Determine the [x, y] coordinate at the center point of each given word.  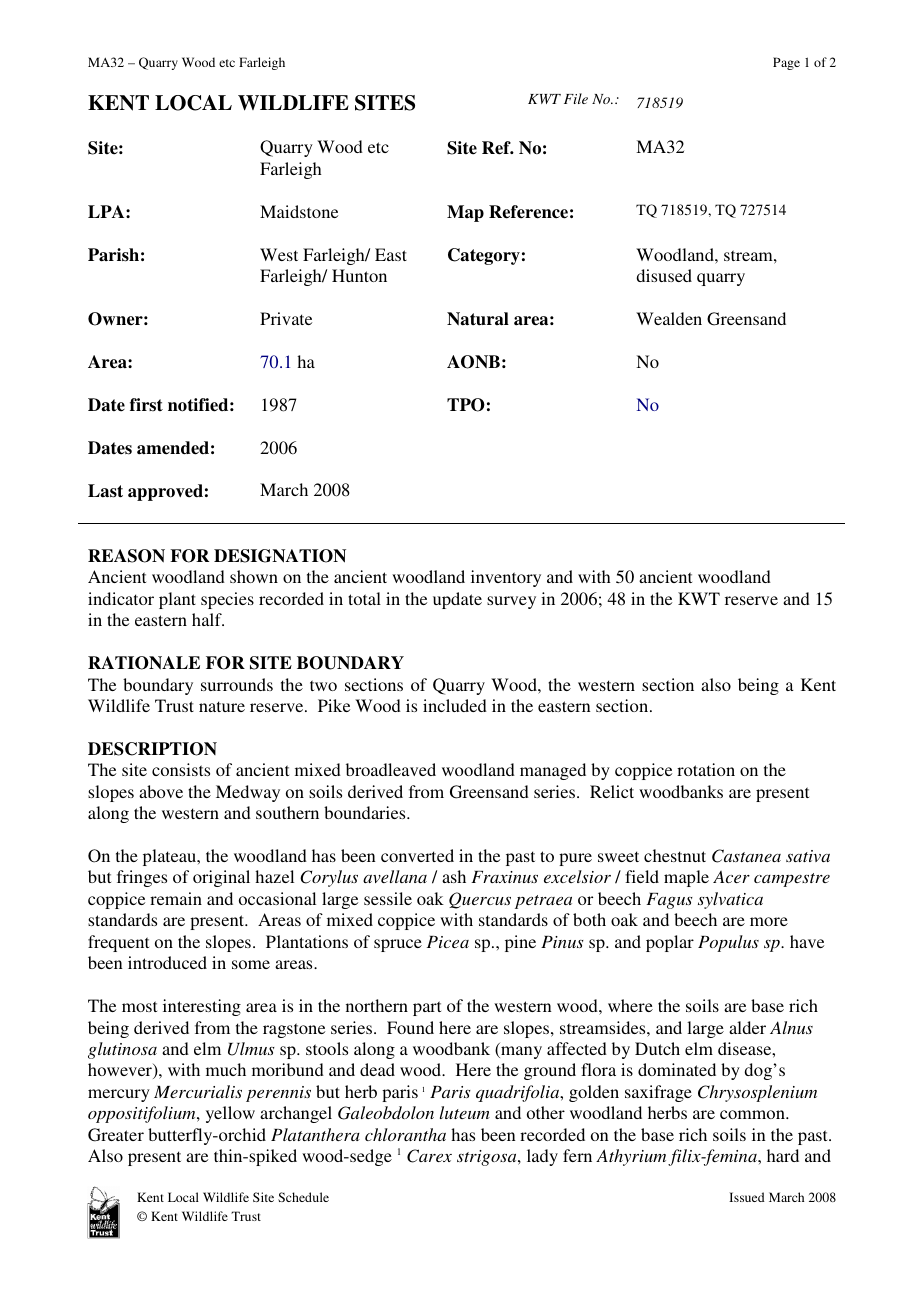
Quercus [480, 900]
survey [511, 602]
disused [664, 275]
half [208, 619]
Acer [731, 877]
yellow [230, 1114]
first [146, 405]
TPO [466, 405]
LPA [107, 211]
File [576, 98]
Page [786, 63]
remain [176, 898]
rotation [706, 769]
